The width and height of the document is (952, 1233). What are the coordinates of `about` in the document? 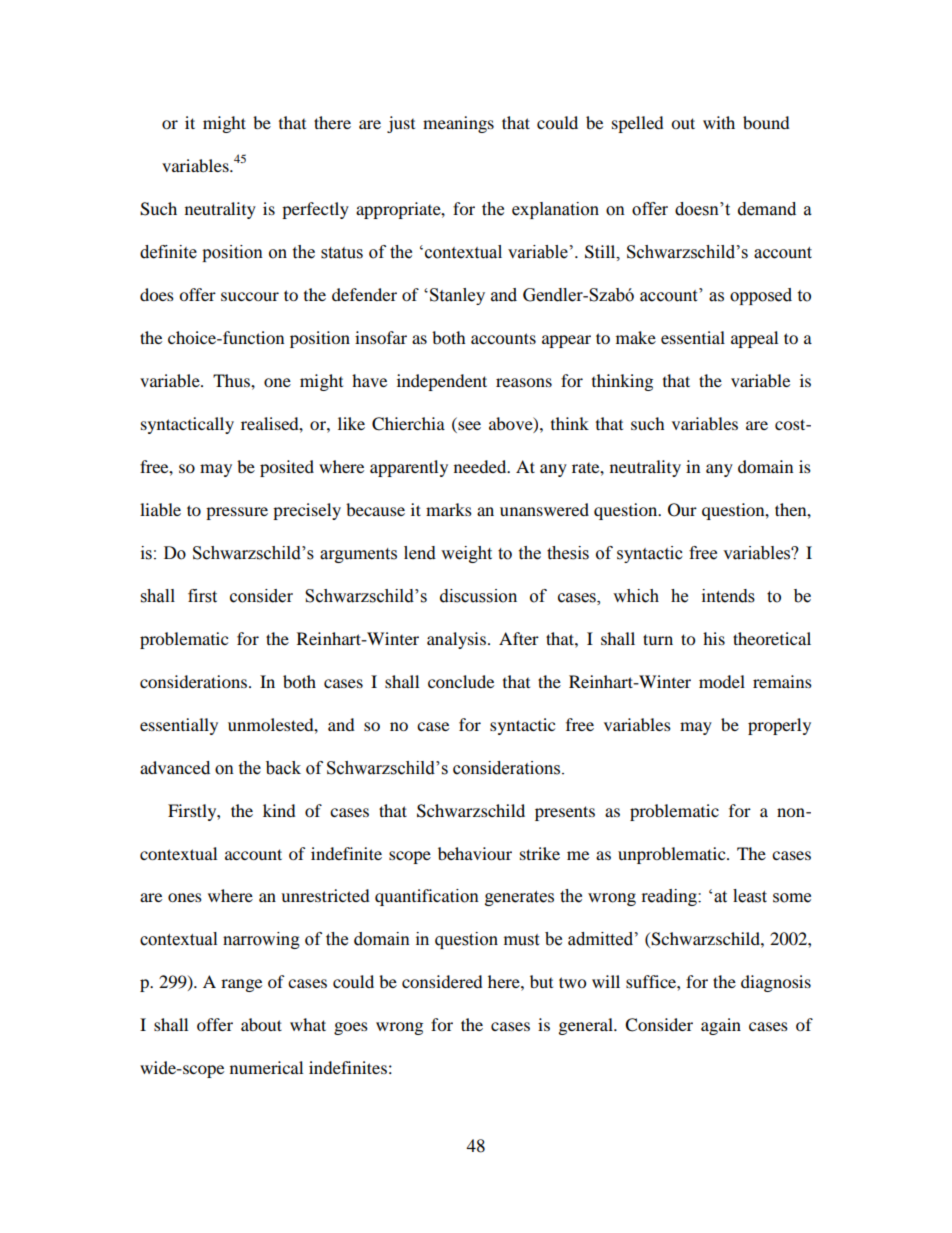 It's located at (261, 1024).
